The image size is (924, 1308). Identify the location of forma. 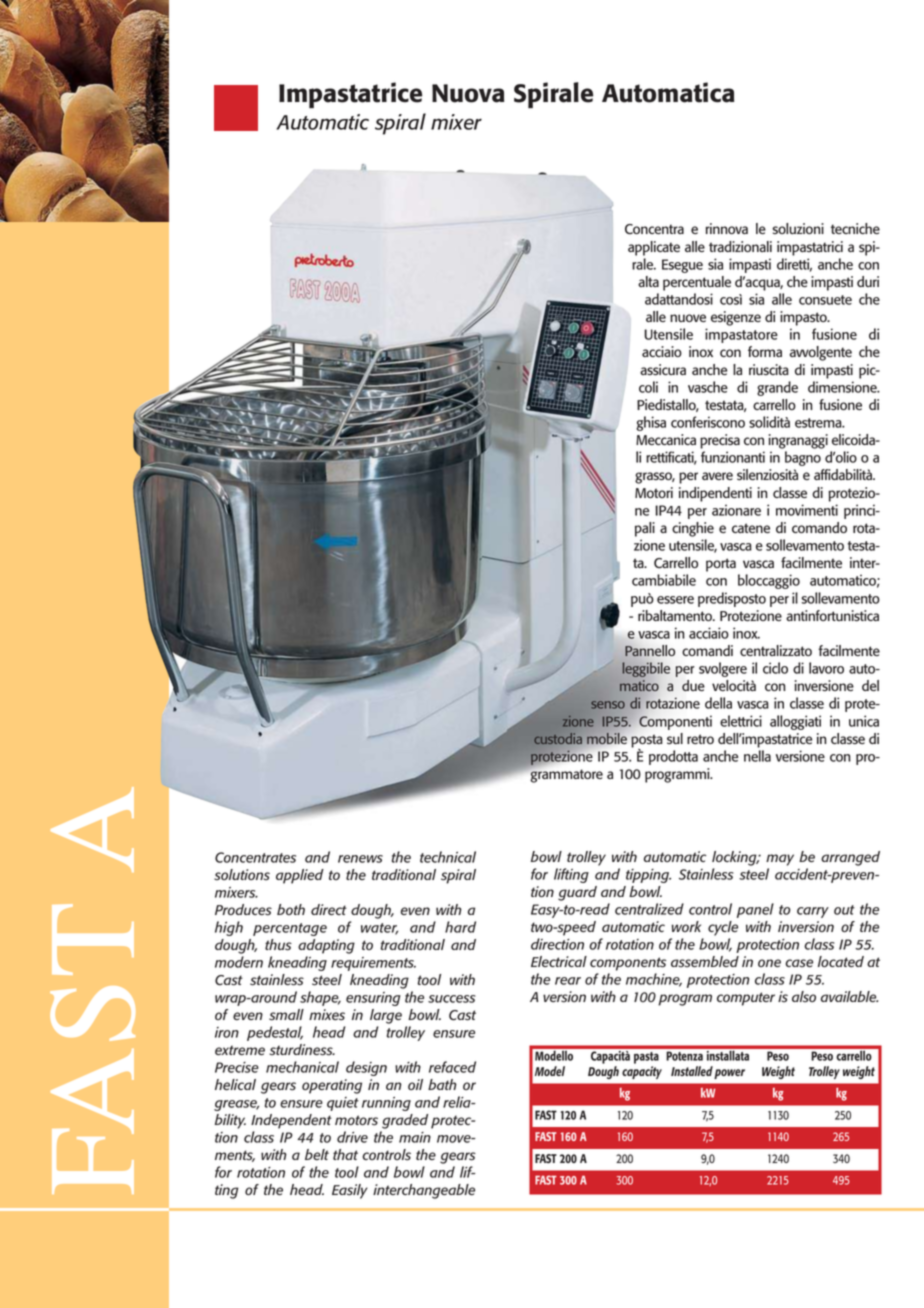
(765, 351).
